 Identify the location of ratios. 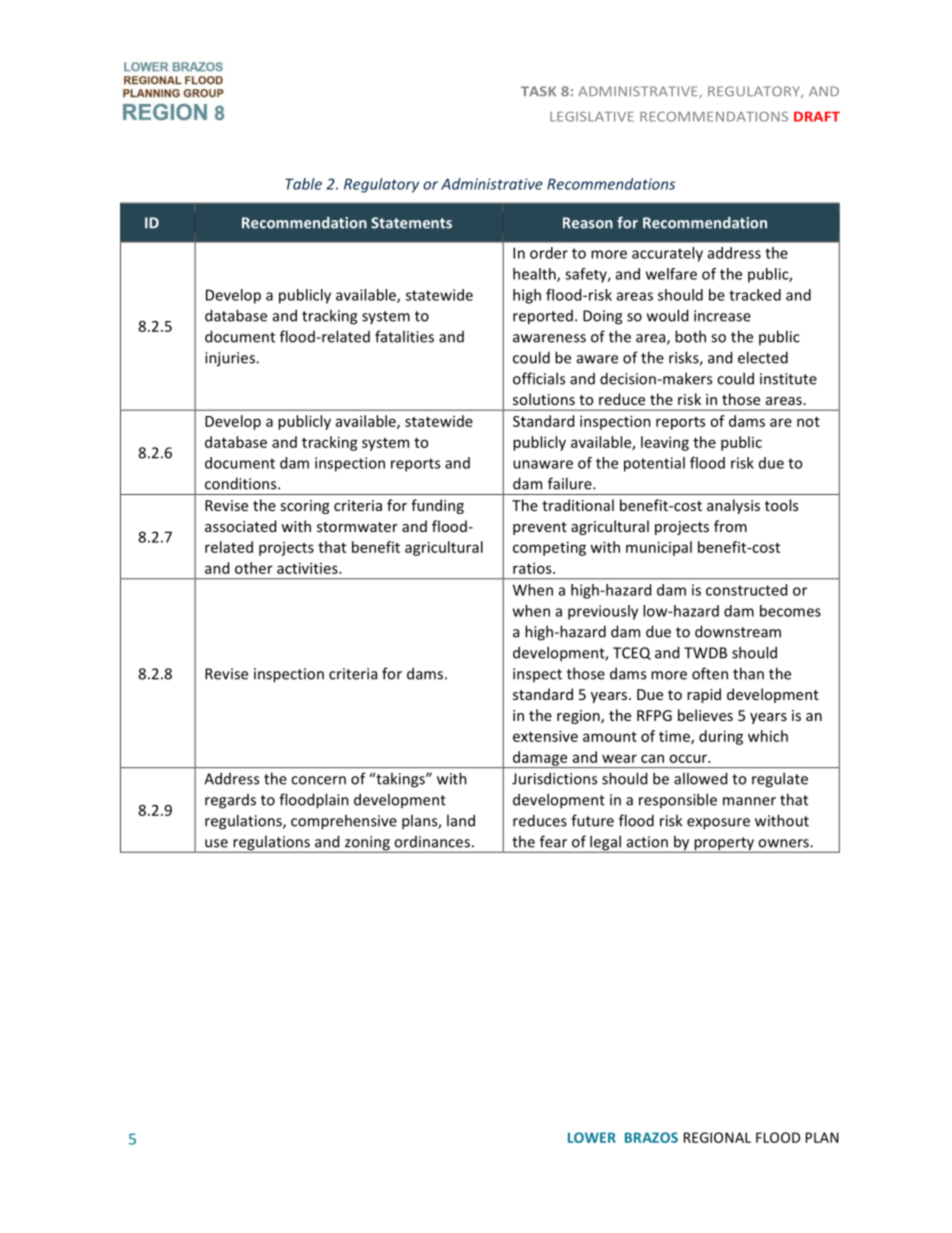
(533, 568).
